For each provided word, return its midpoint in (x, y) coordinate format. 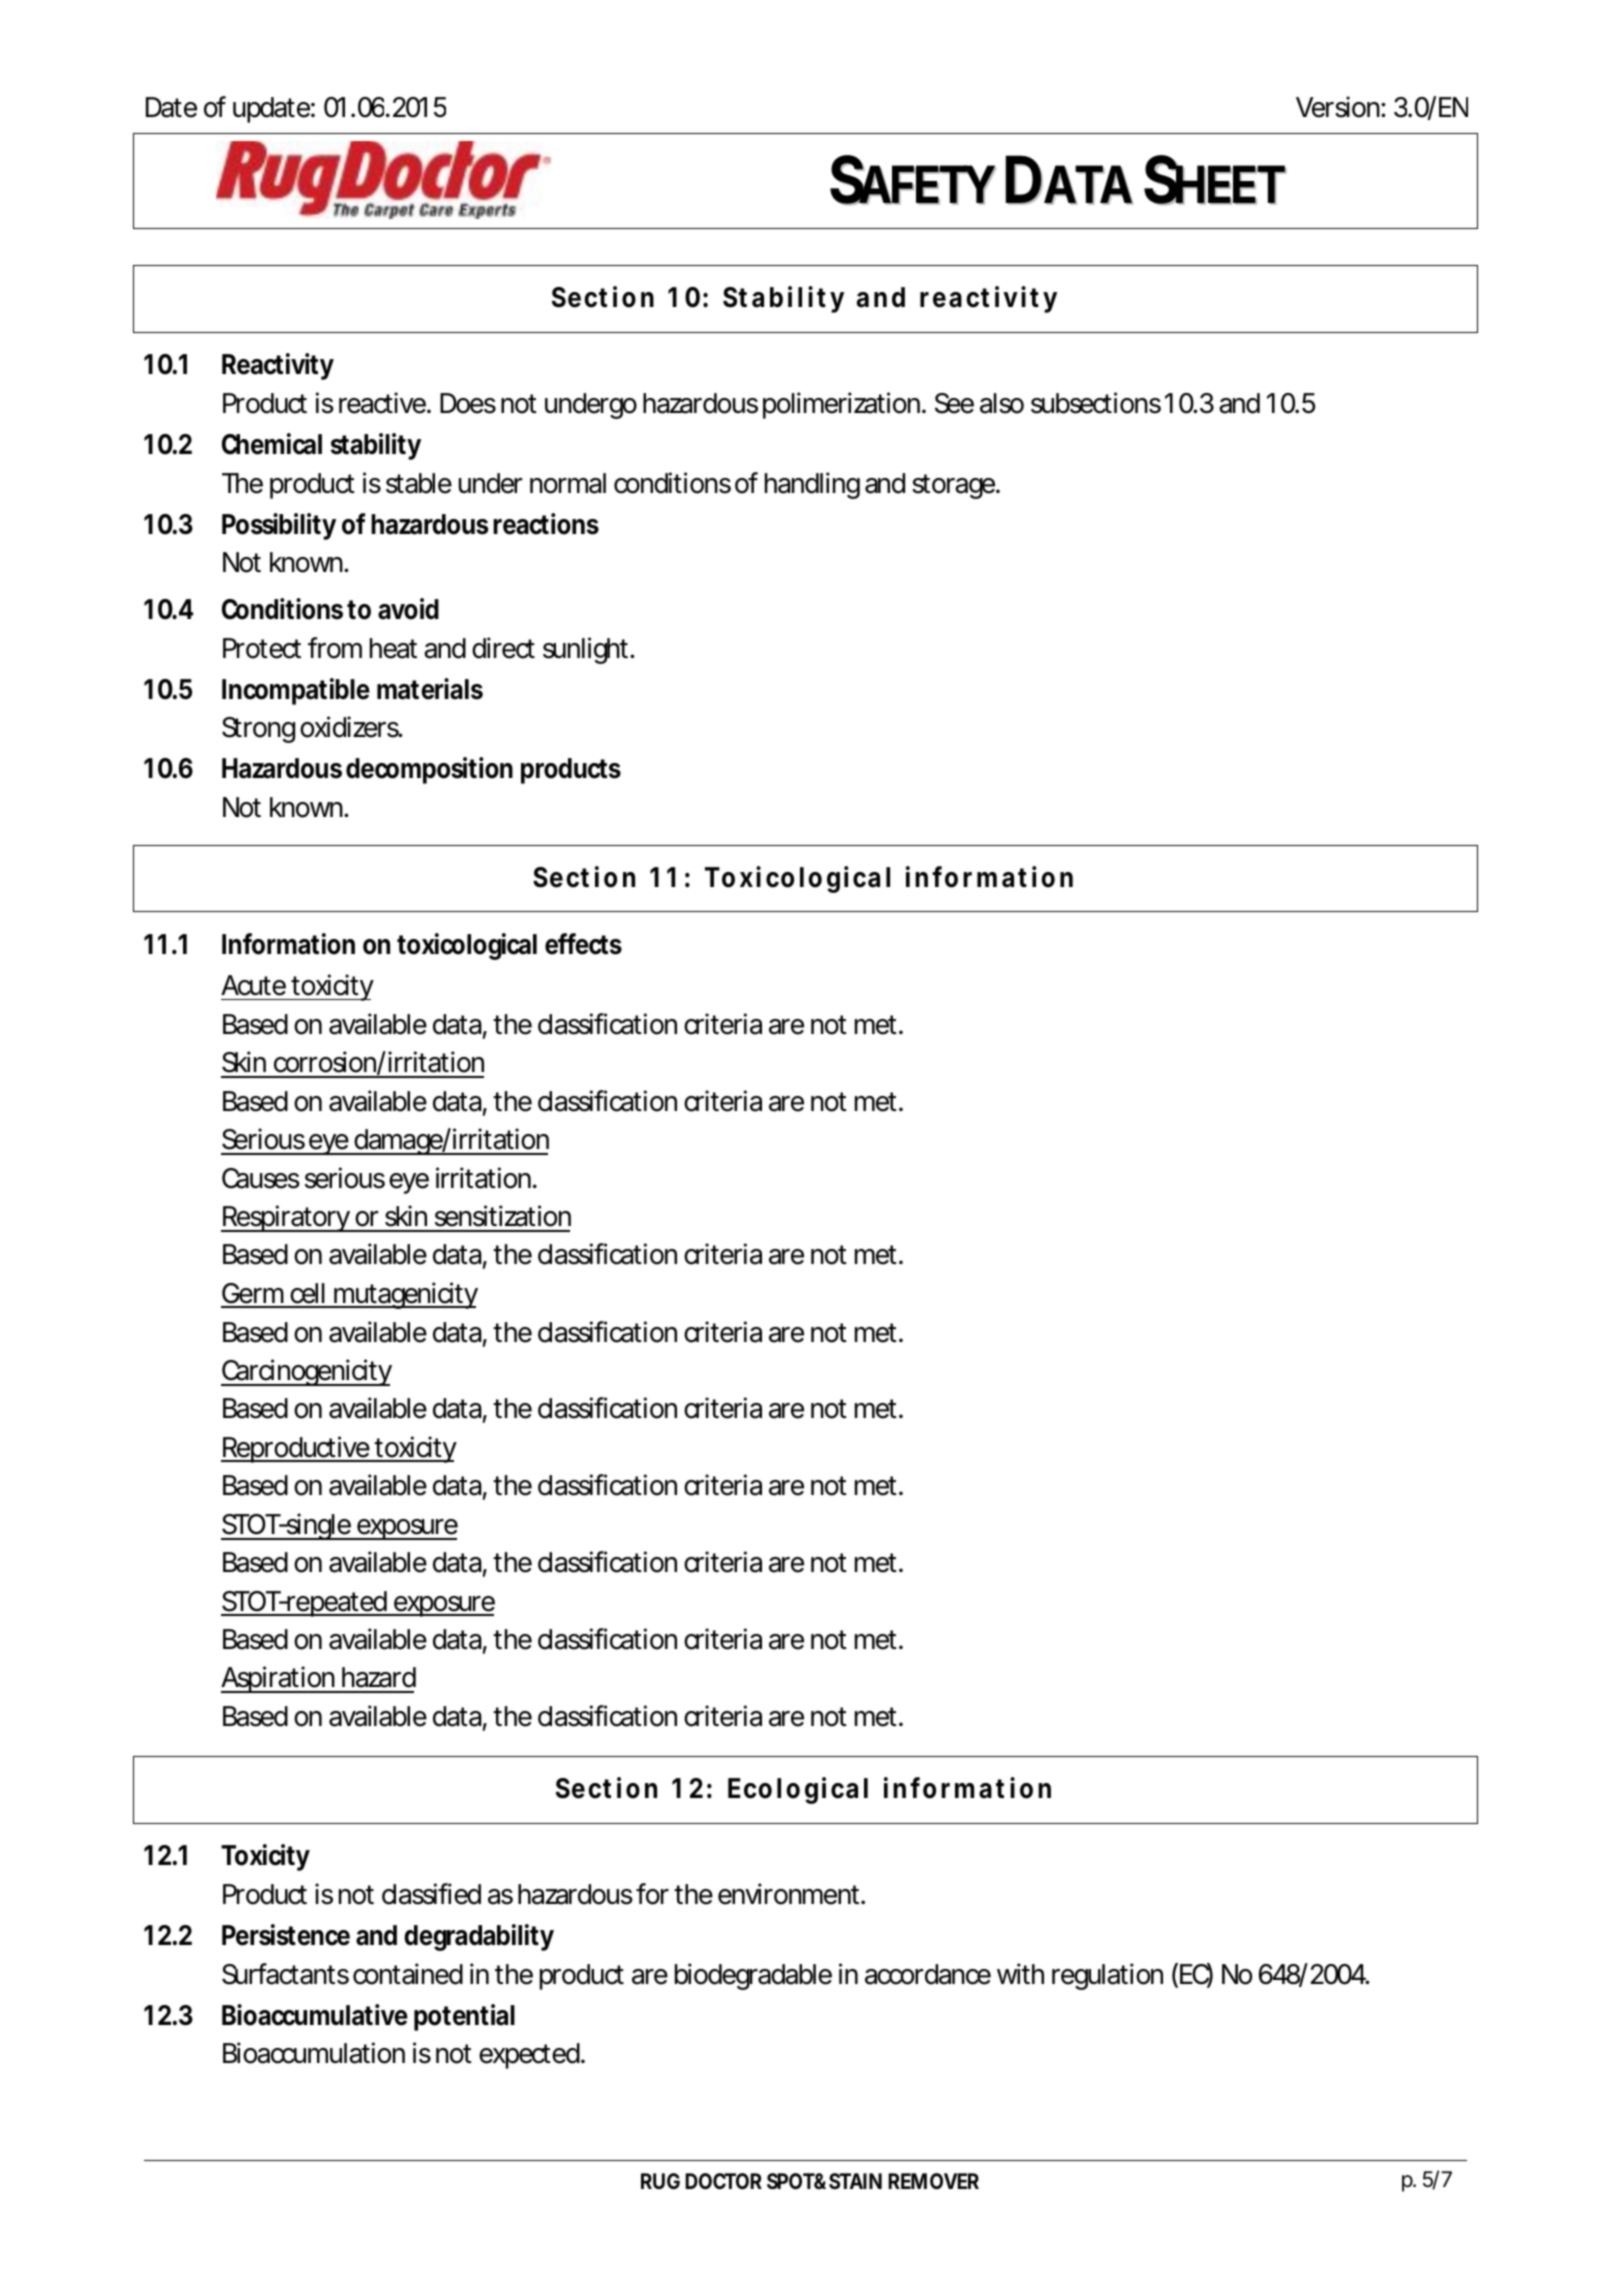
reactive (385, 403)
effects (583, 944)
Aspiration (280, 1679)
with (1020, 1973)
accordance (928, 1974)
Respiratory (287, 1218)
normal (568, 483)
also (1002, 403)
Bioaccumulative (315, 2015)
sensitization (503, 1216)
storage (956, 486)
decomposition (429, 770)
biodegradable (753, 1976)
